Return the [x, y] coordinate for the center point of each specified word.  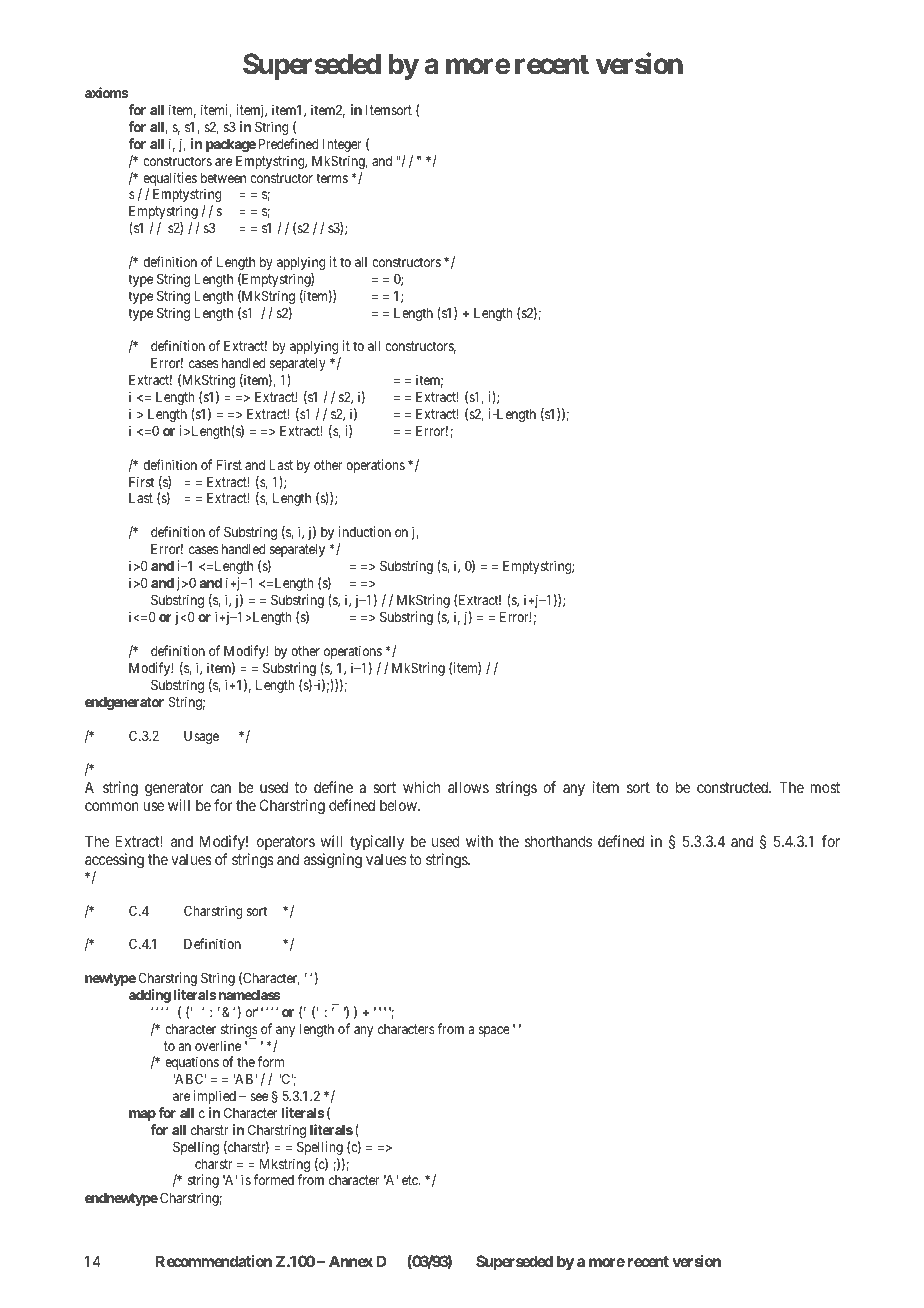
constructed [734, 787]
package [231, 145]
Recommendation [214, 1261]
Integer [342, 145]
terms [332, 178]
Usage [201, 737]
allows [468, 787]
